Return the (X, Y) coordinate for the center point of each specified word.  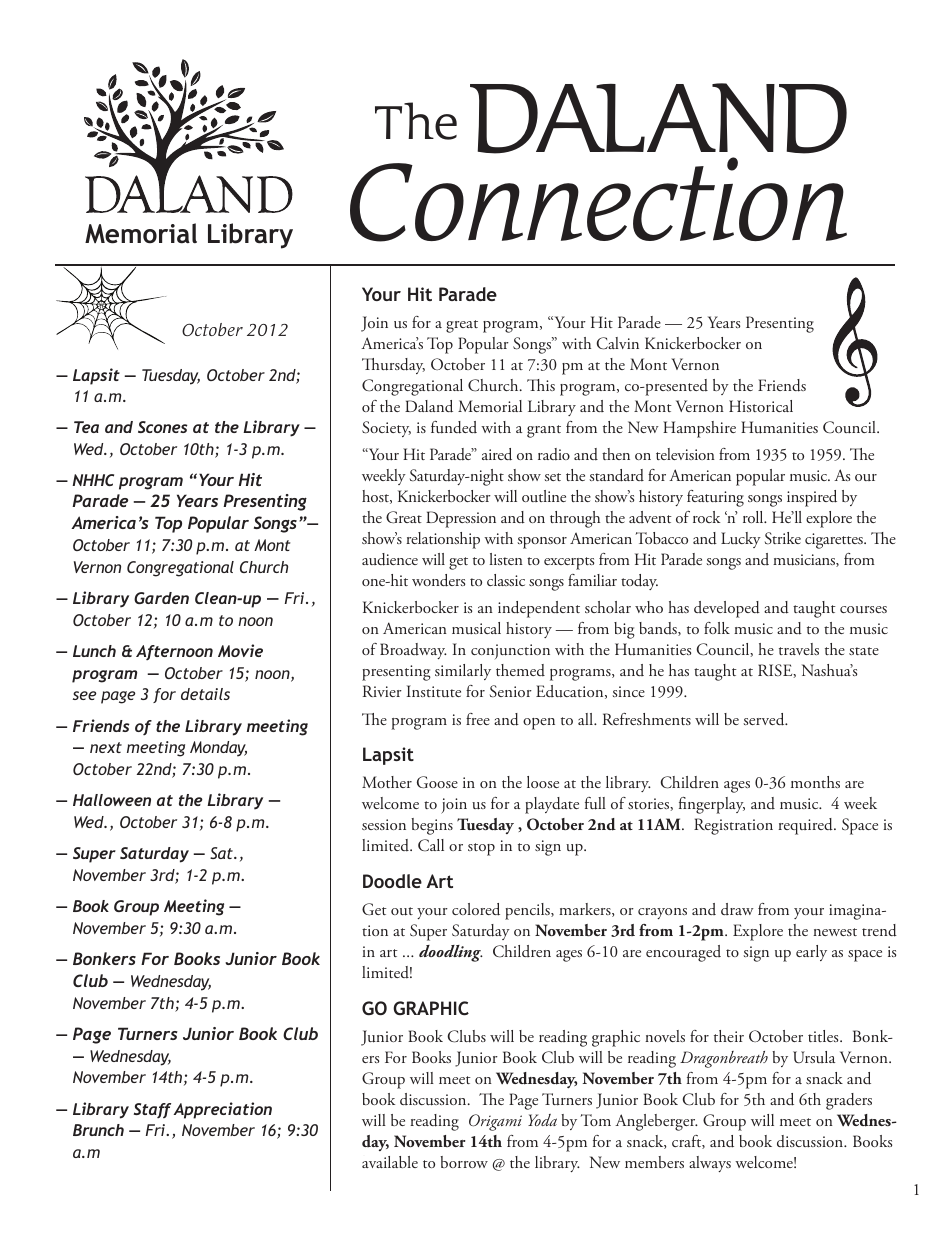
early (811, 953)
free (478, 719)
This (541, 385)
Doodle (392, 881)
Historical (761, 406)
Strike (783, 538)
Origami (495, 1122)
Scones (162, 427)
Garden (161, 598)
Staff (152, 1110)
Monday (218, 749)
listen (506, 559)
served (765, 719)
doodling (451, 953)
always (710, 1164)
